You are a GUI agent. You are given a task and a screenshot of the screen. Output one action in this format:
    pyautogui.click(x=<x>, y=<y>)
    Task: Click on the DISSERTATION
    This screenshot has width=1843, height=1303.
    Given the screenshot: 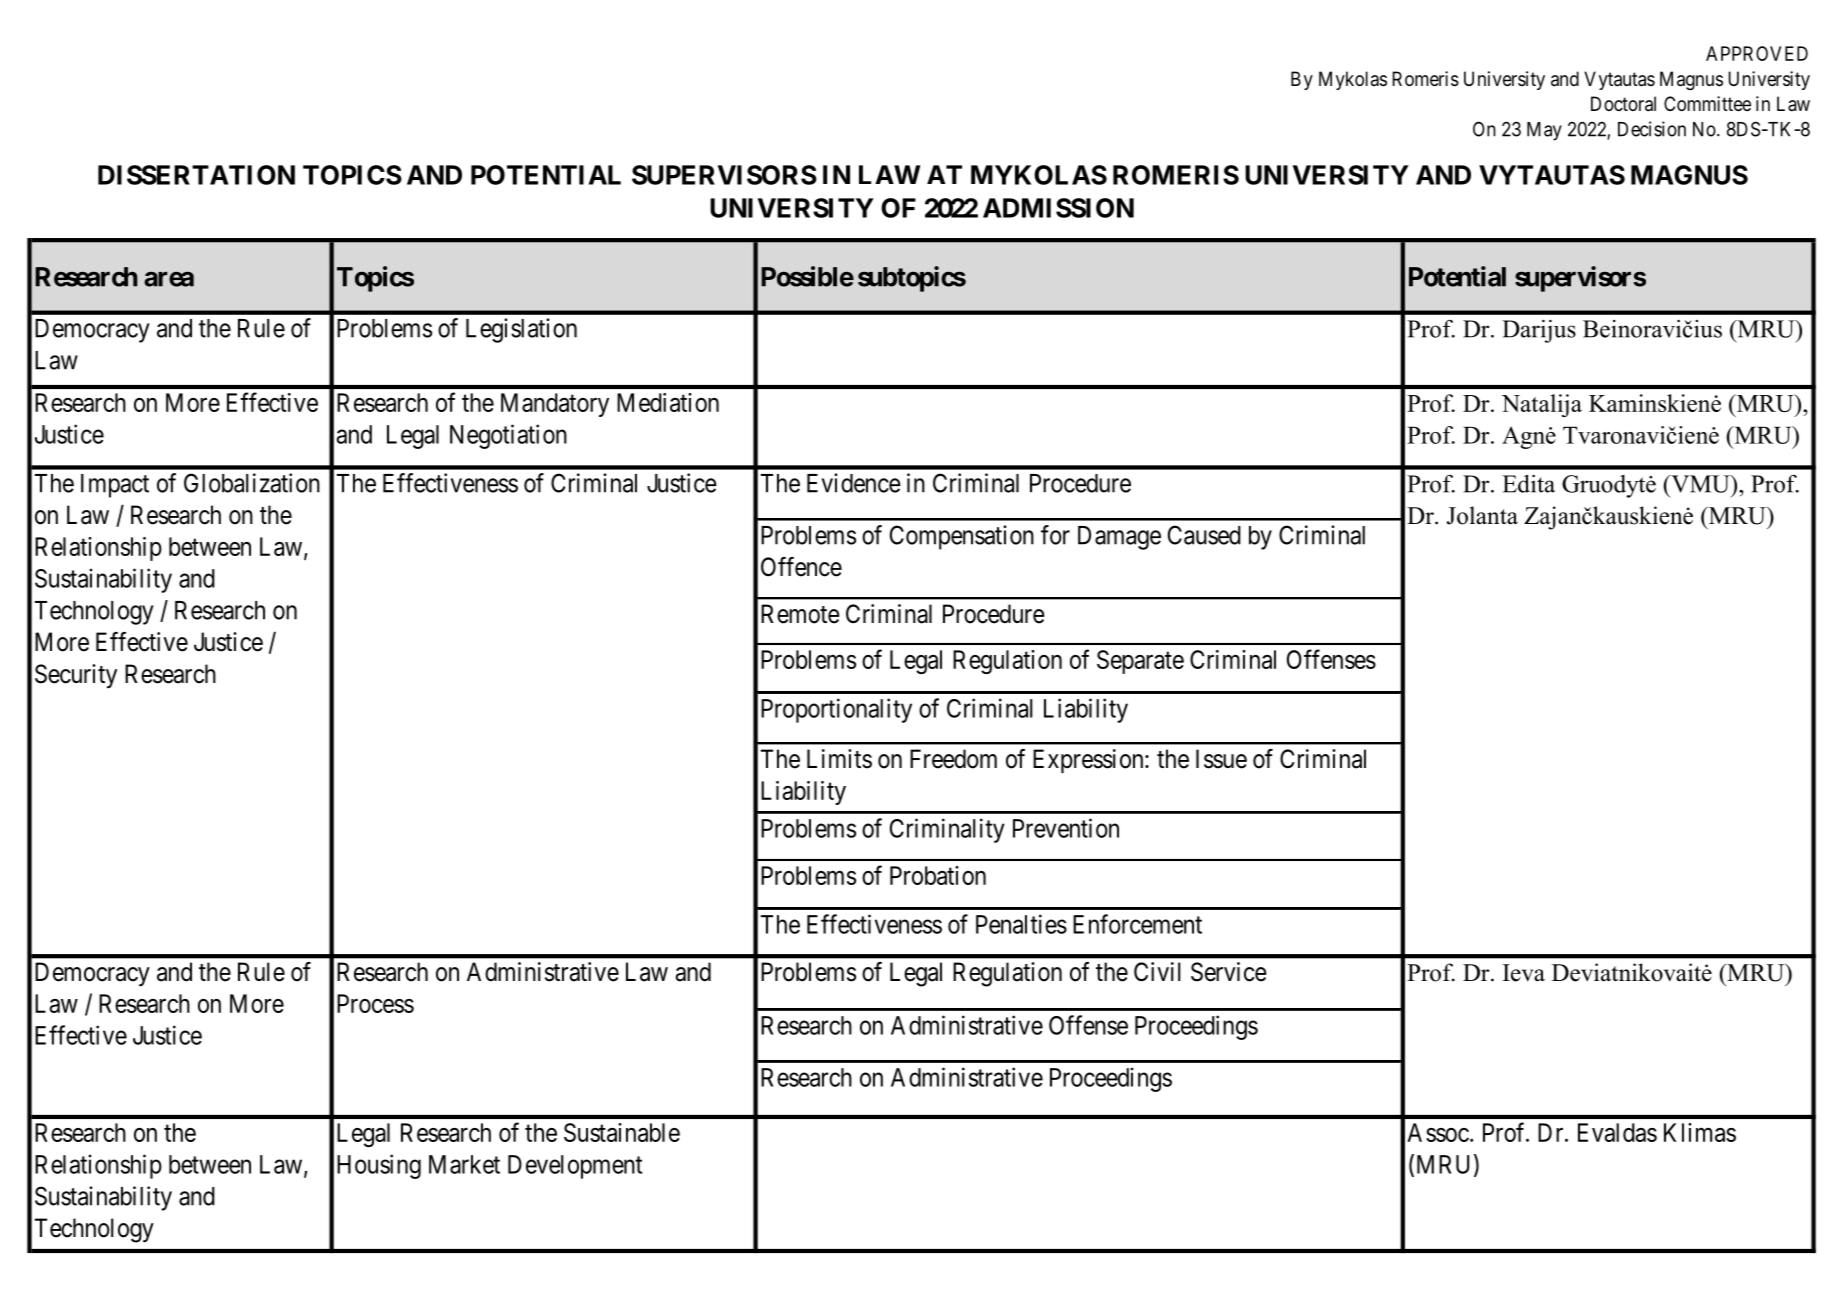 What is the action you would take?
    pyautogui.click(x=196, y=175)
